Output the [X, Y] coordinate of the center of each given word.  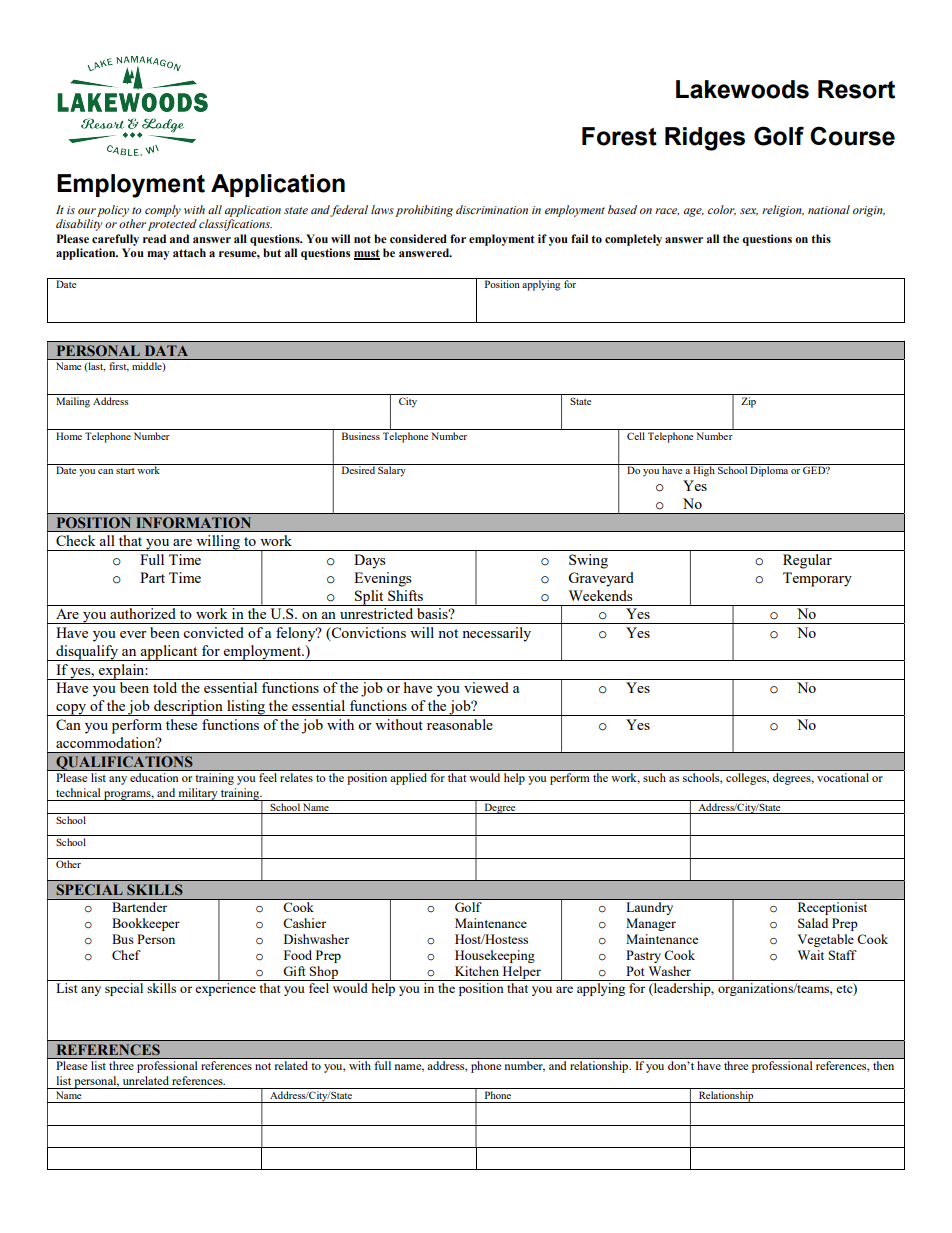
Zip [748, 402]
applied [409, 779]
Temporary [817, 579]
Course [852, 136]
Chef [126, 955]
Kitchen [477, 971]
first [119, 366]
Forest [619, 136]
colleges [747, 779]
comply [163, 211]
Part [152, 577]
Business [361, 436]
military [198, 794]
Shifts [405, 595]
